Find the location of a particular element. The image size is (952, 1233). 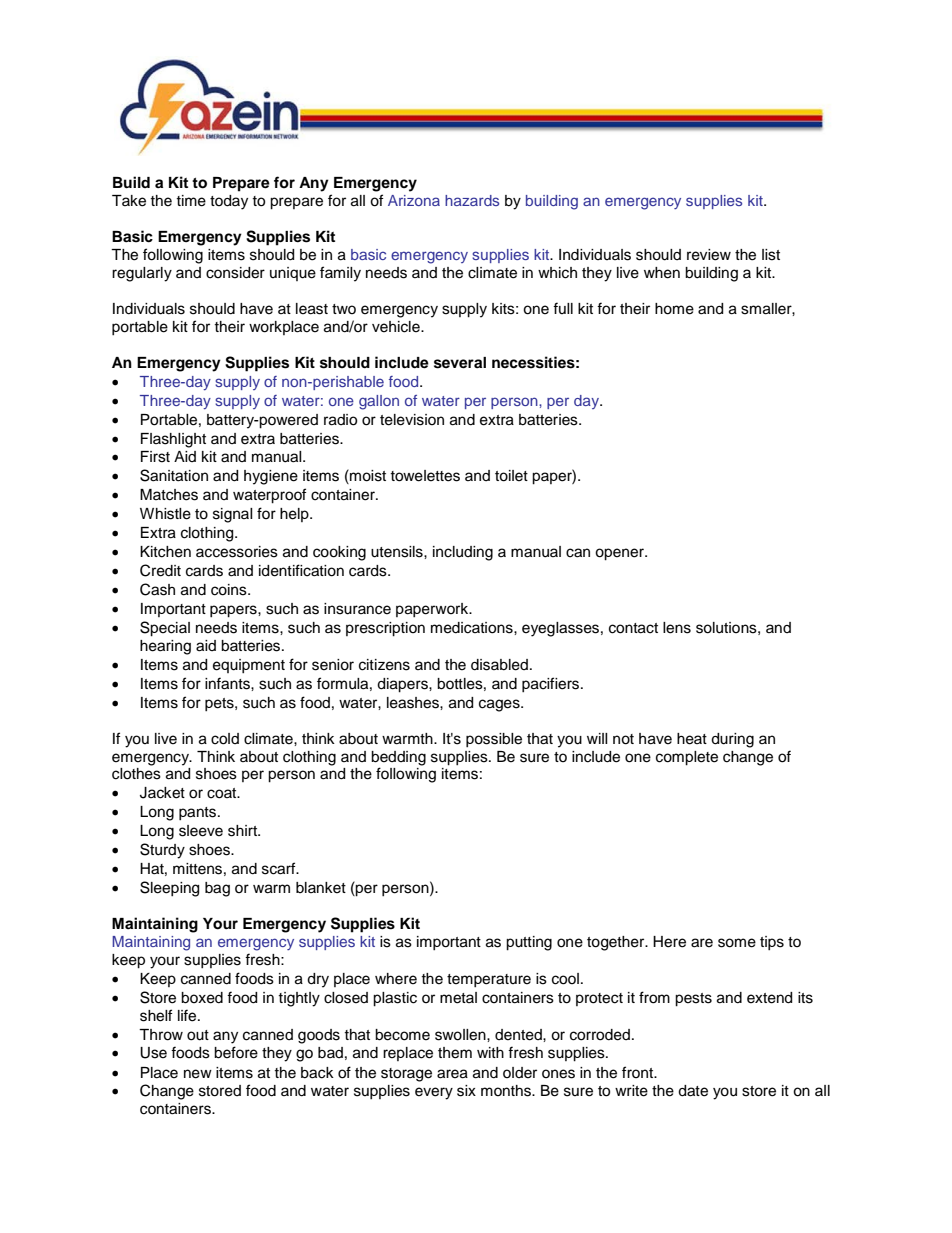

medications is located at coordinates (473, 628).
